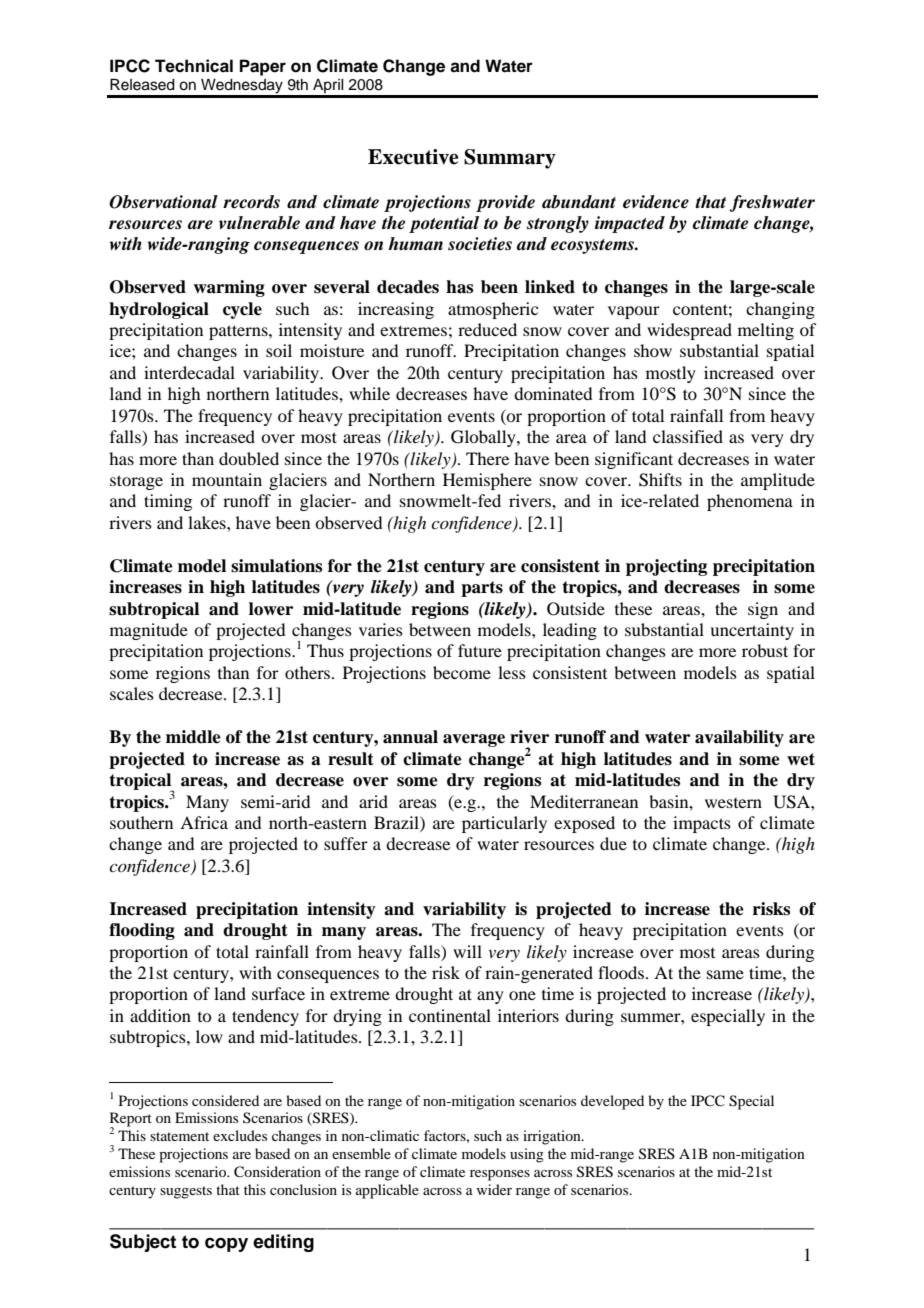 Image resolution: width=924 pixels, height=1308 pixels. Describe the element at coordinates (750, 502) in the document. I see `phenomena` at that location.
